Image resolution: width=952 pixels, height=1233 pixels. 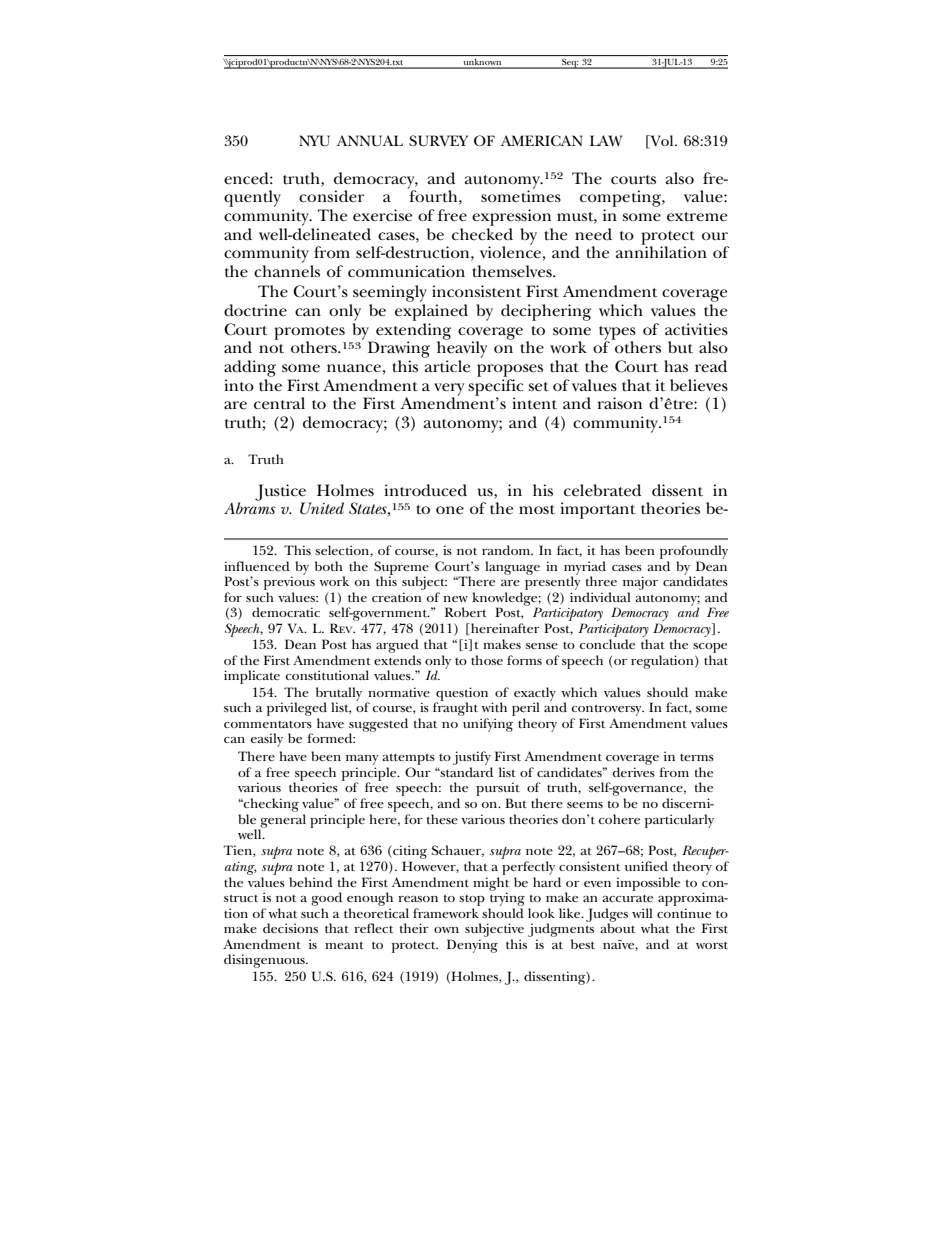 What do you see at coordinates (289, 582) in the page?
I see `previous` at bounding box center [289, 582].
